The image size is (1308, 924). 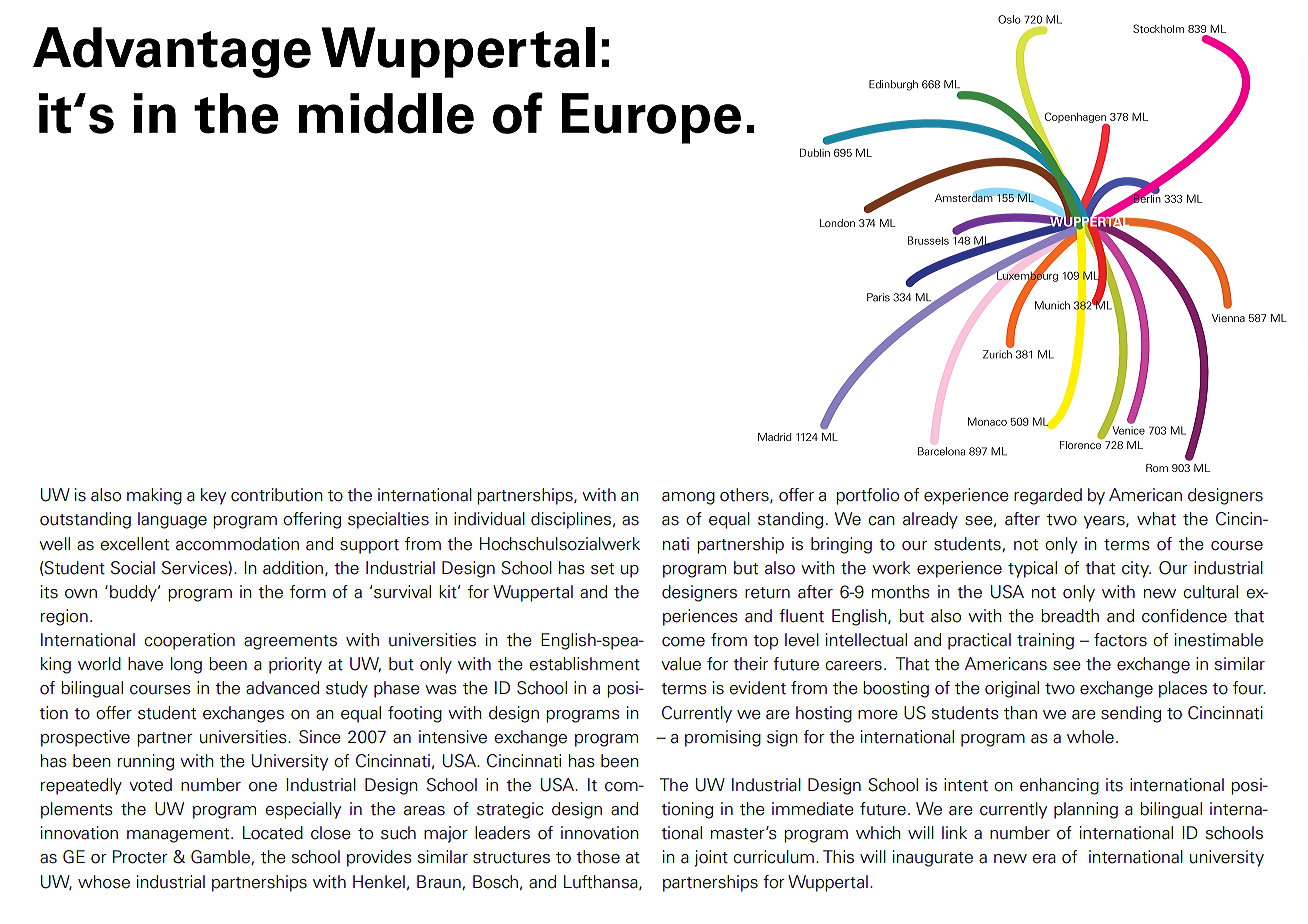 What do you see at coordinates (172, 52) in the screenshot?
I see `Advantage` at bounding box center [172, 52].
